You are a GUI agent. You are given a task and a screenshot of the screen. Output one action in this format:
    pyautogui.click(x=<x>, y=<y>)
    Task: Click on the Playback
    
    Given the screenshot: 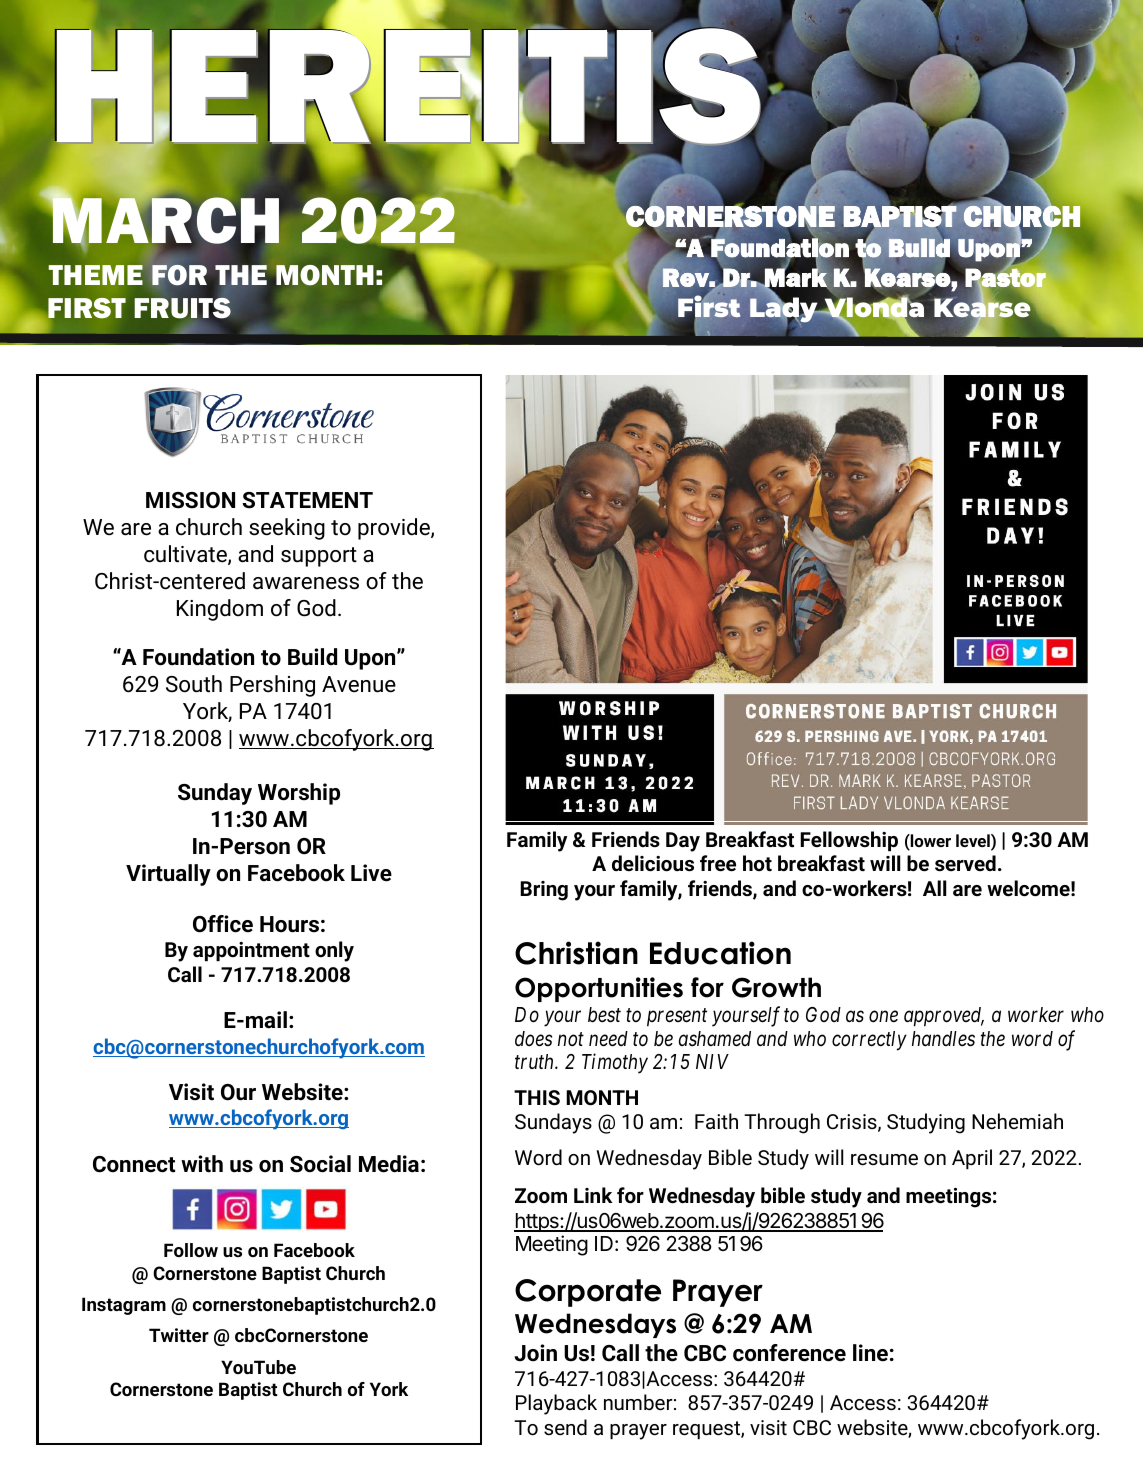 What is the action you would take?
    pyautogui.click(x=556, y=1404)
